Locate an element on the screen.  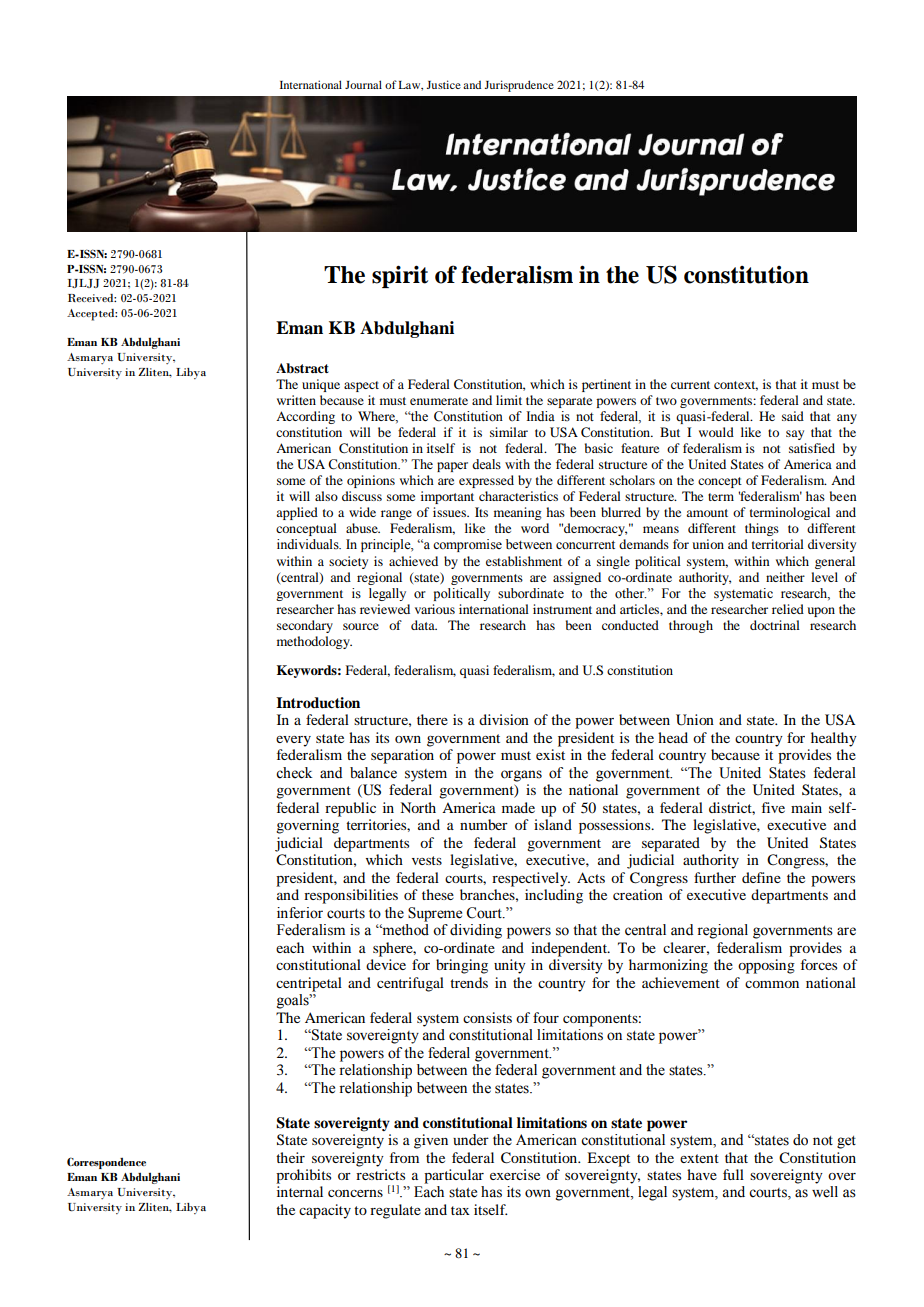
Jurisprudence is located at coordinates (519, 86).
